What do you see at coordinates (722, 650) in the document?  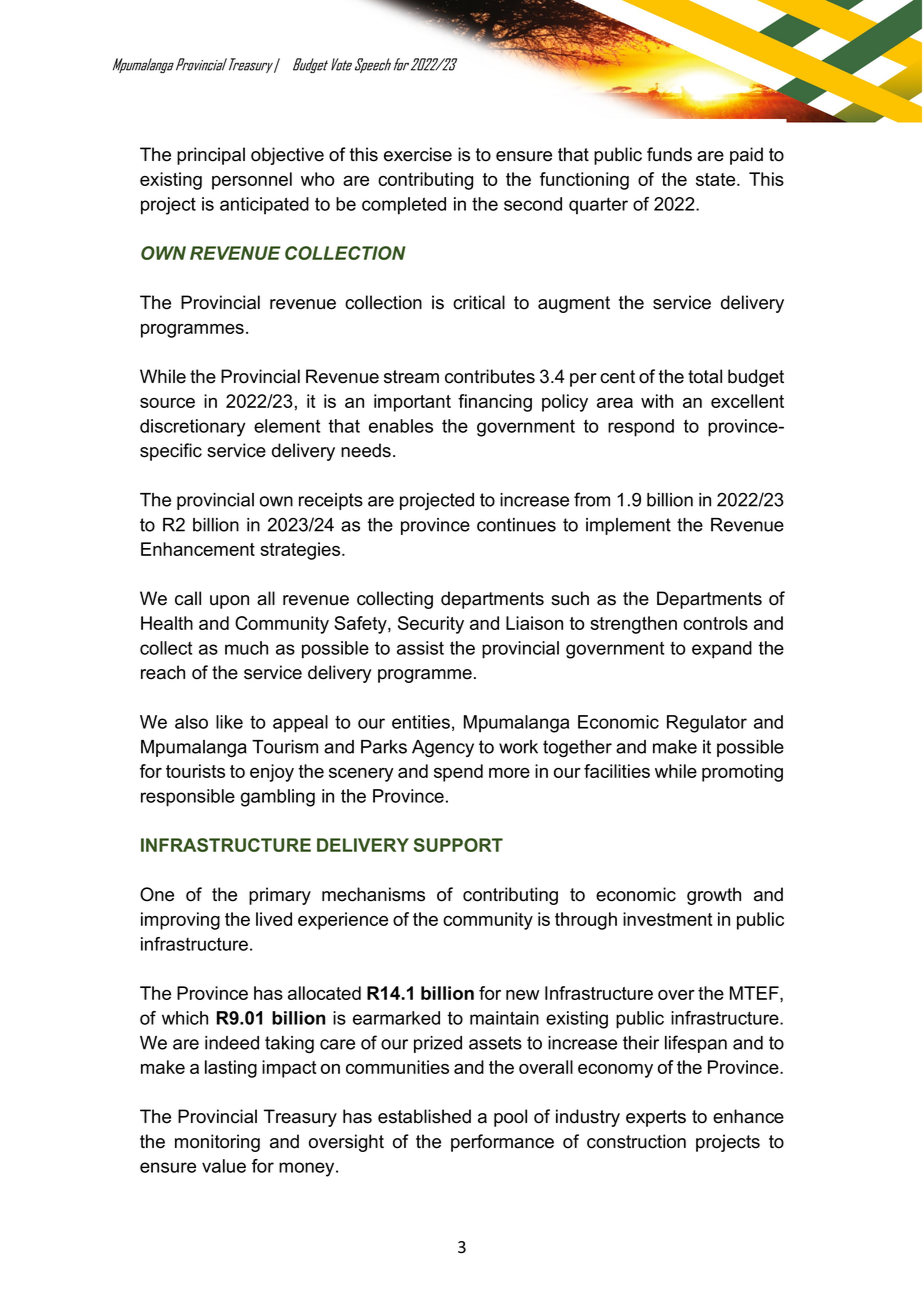 I see `expand` at bounding box center [722, 650].
